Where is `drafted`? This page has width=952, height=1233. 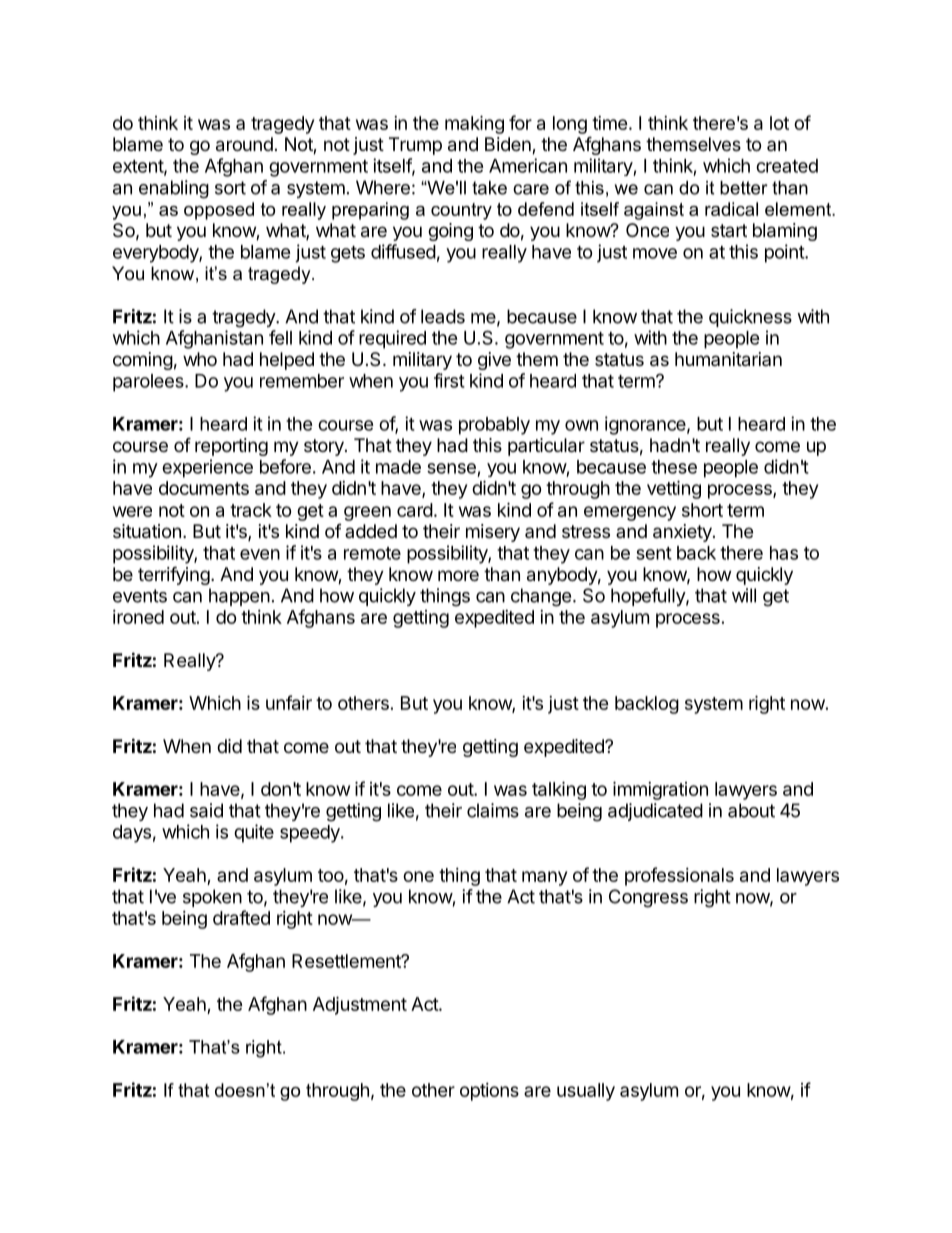 drafted is located at coordinates (241, 917).
